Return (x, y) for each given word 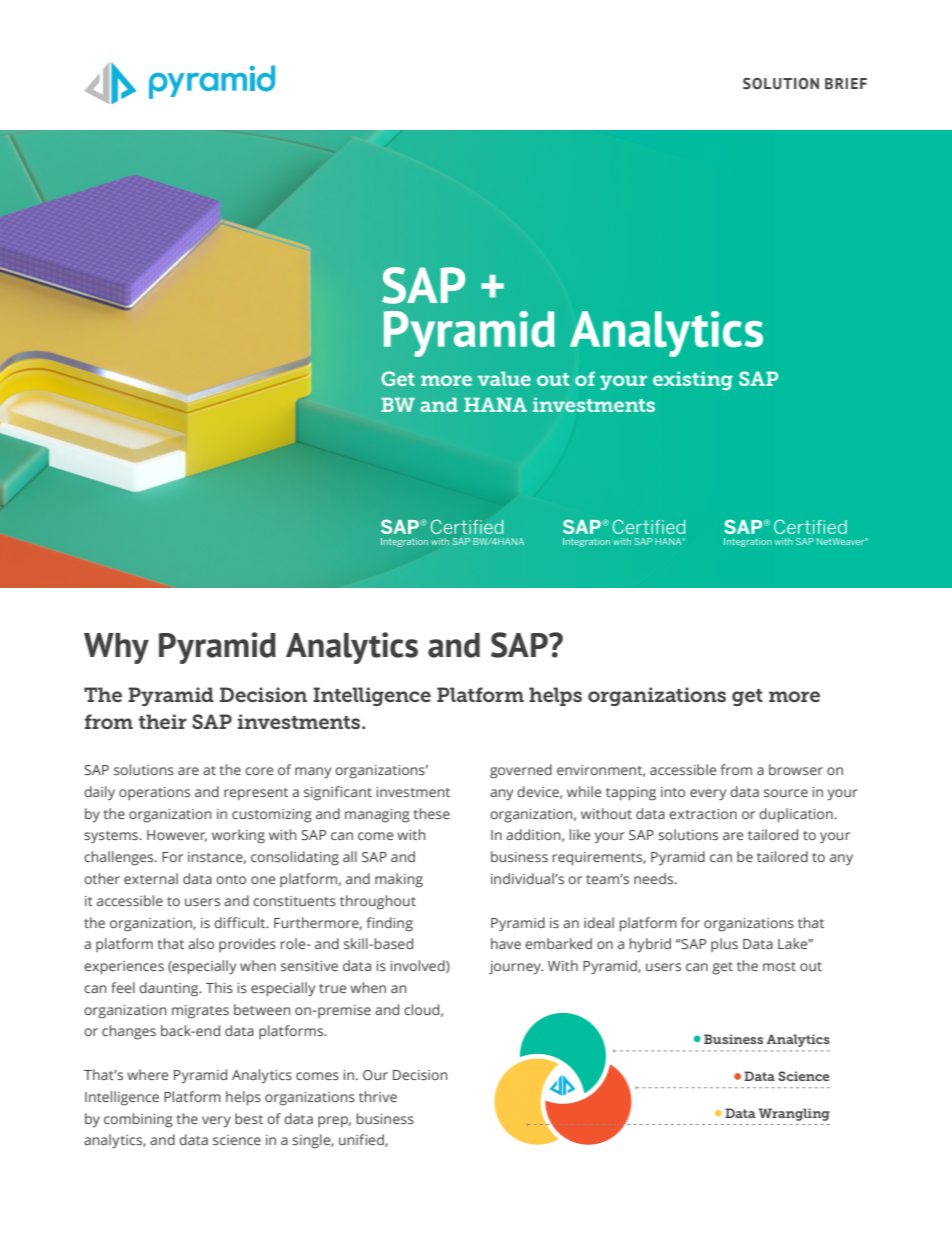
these (432, 813)
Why (116, 648)
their (162, 721)
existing (693, 380)
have (506, 943)
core (259, 771)
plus (724, 945)
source (786, 793)
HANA (495, 404)
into (673, 792)
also (201, 943)
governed (521, 771)
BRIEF (846, 84)
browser (796, 769)
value (504, 378)
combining (138, 1120)
